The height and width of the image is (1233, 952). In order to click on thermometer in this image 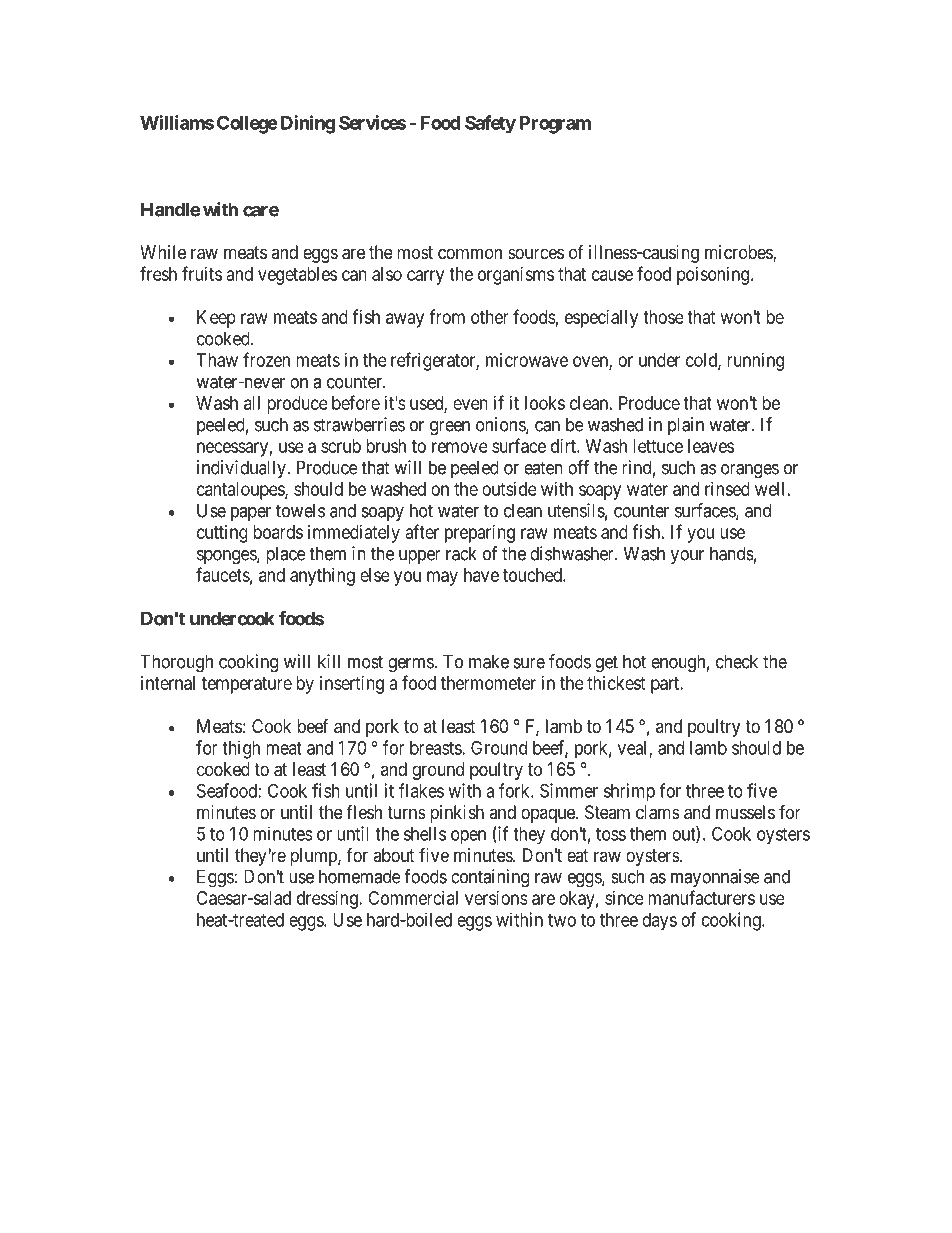, I will do `click(488, 683)`.
